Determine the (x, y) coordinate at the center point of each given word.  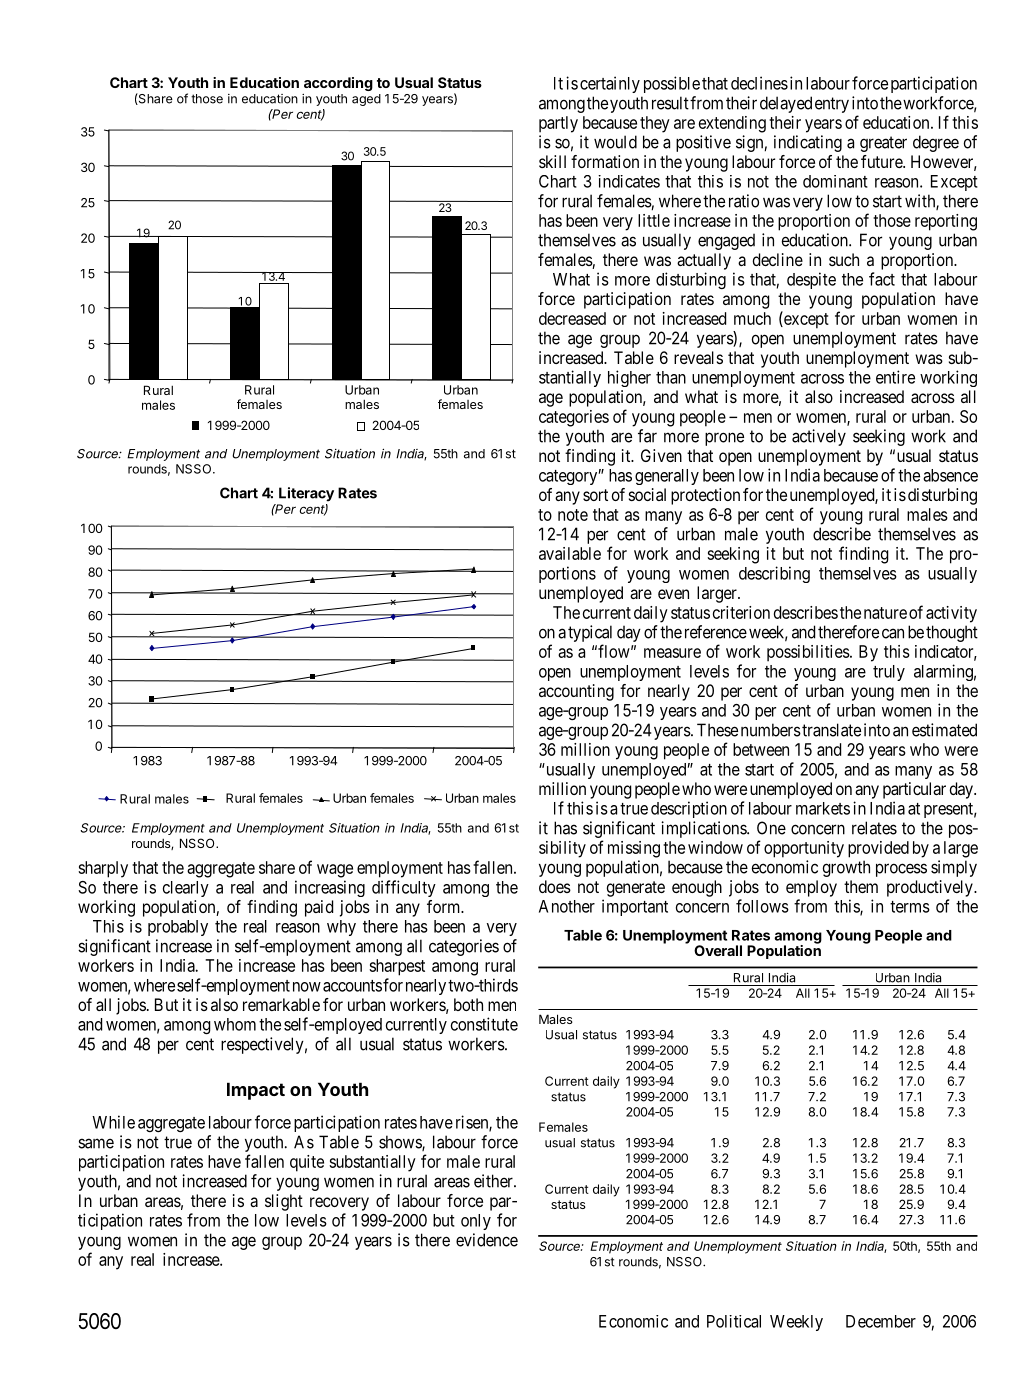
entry (832, 105)
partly (558, 124)
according (338, 84)
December (881, 1321)
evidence (487, 1240)
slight (284, 1202)
